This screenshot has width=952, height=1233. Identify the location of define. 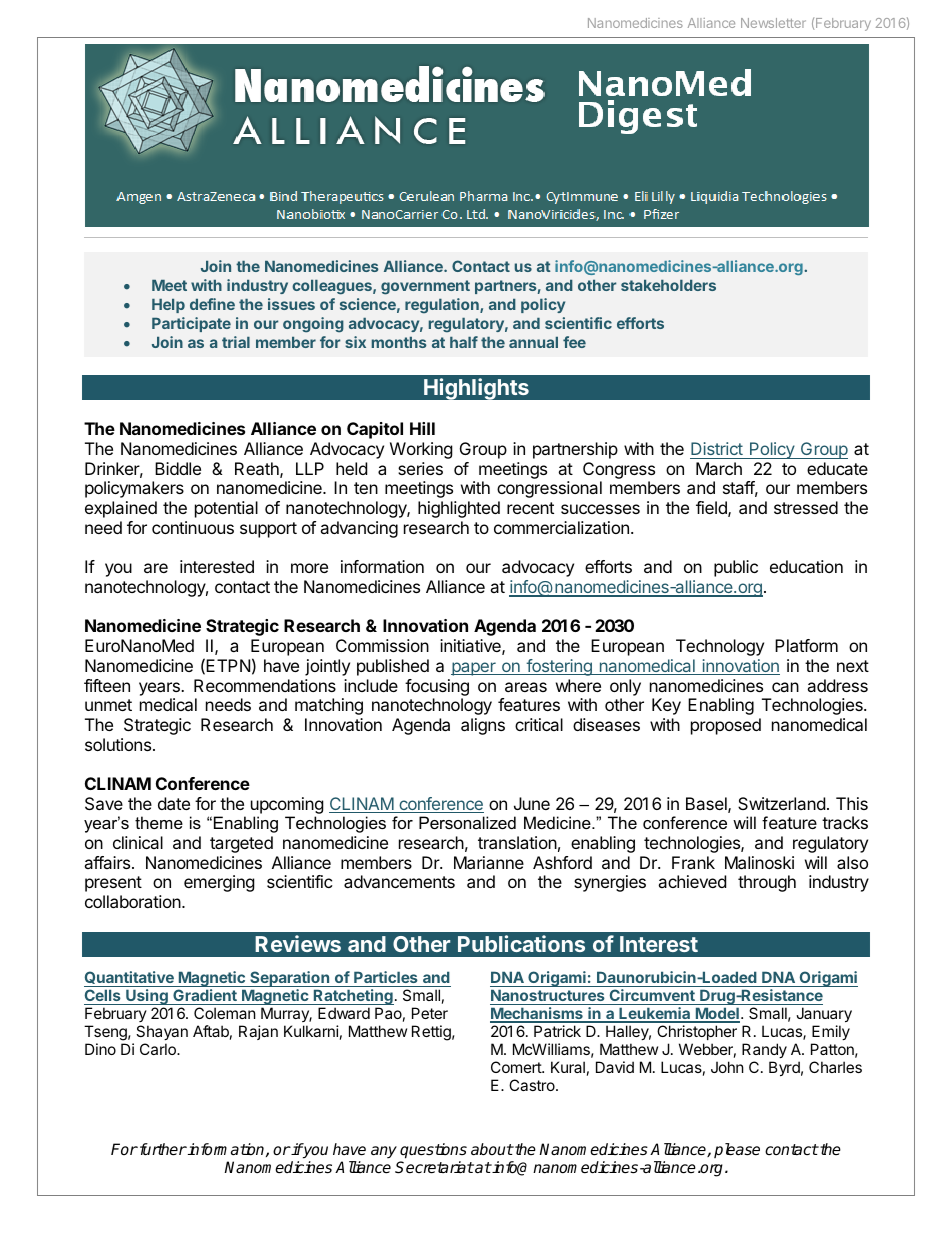
(212, 304).
